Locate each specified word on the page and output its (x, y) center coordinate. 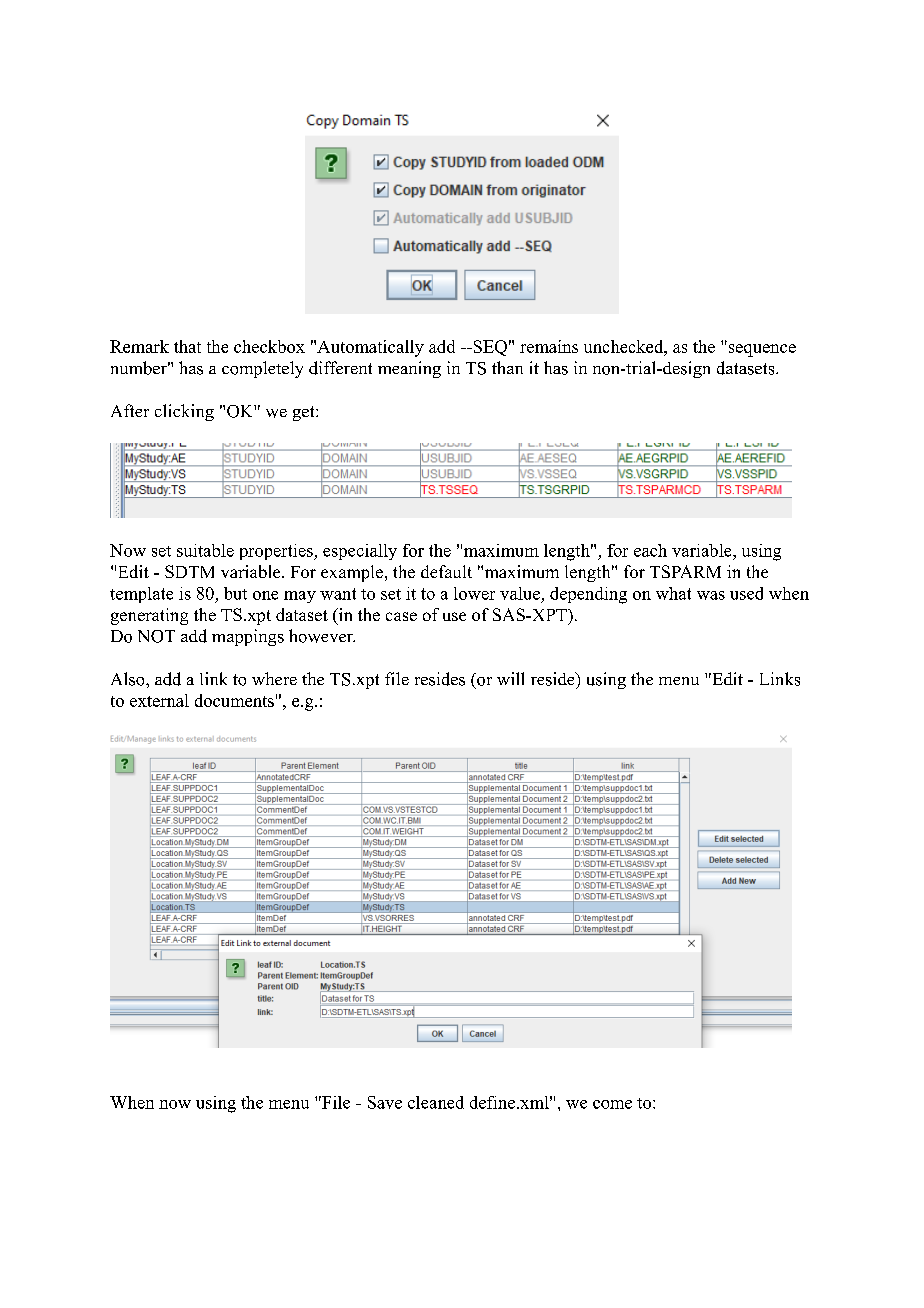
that (187, 346)
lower (474, 593)
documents (234, 700)
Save (385, 1102)
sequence (762, 350)
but (235, 593)
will (510, 678)
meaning (409, 369)
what (673, 593)
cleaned (436, 1102)
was (711, 595)
